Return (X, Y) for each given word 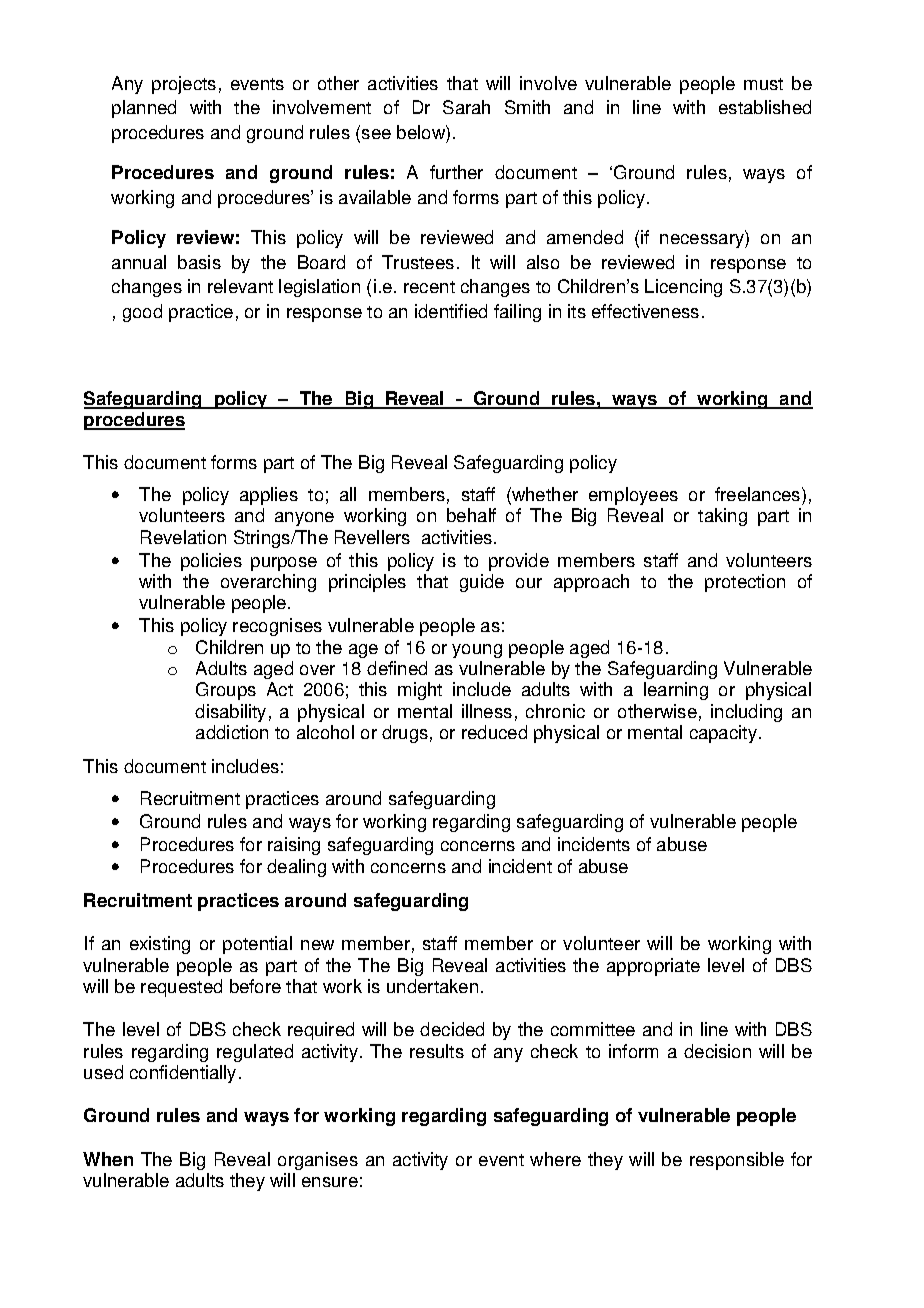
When (108, 1159)
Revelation (183, 537)
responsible (737, 1161)
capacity (723, 734)
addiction (232, 732)
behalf (471, 515)
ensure (330, 1182)
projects (184, 85)
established (765, 107)
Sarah (466, 107)
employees (633, 496)
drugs (405, 734)
